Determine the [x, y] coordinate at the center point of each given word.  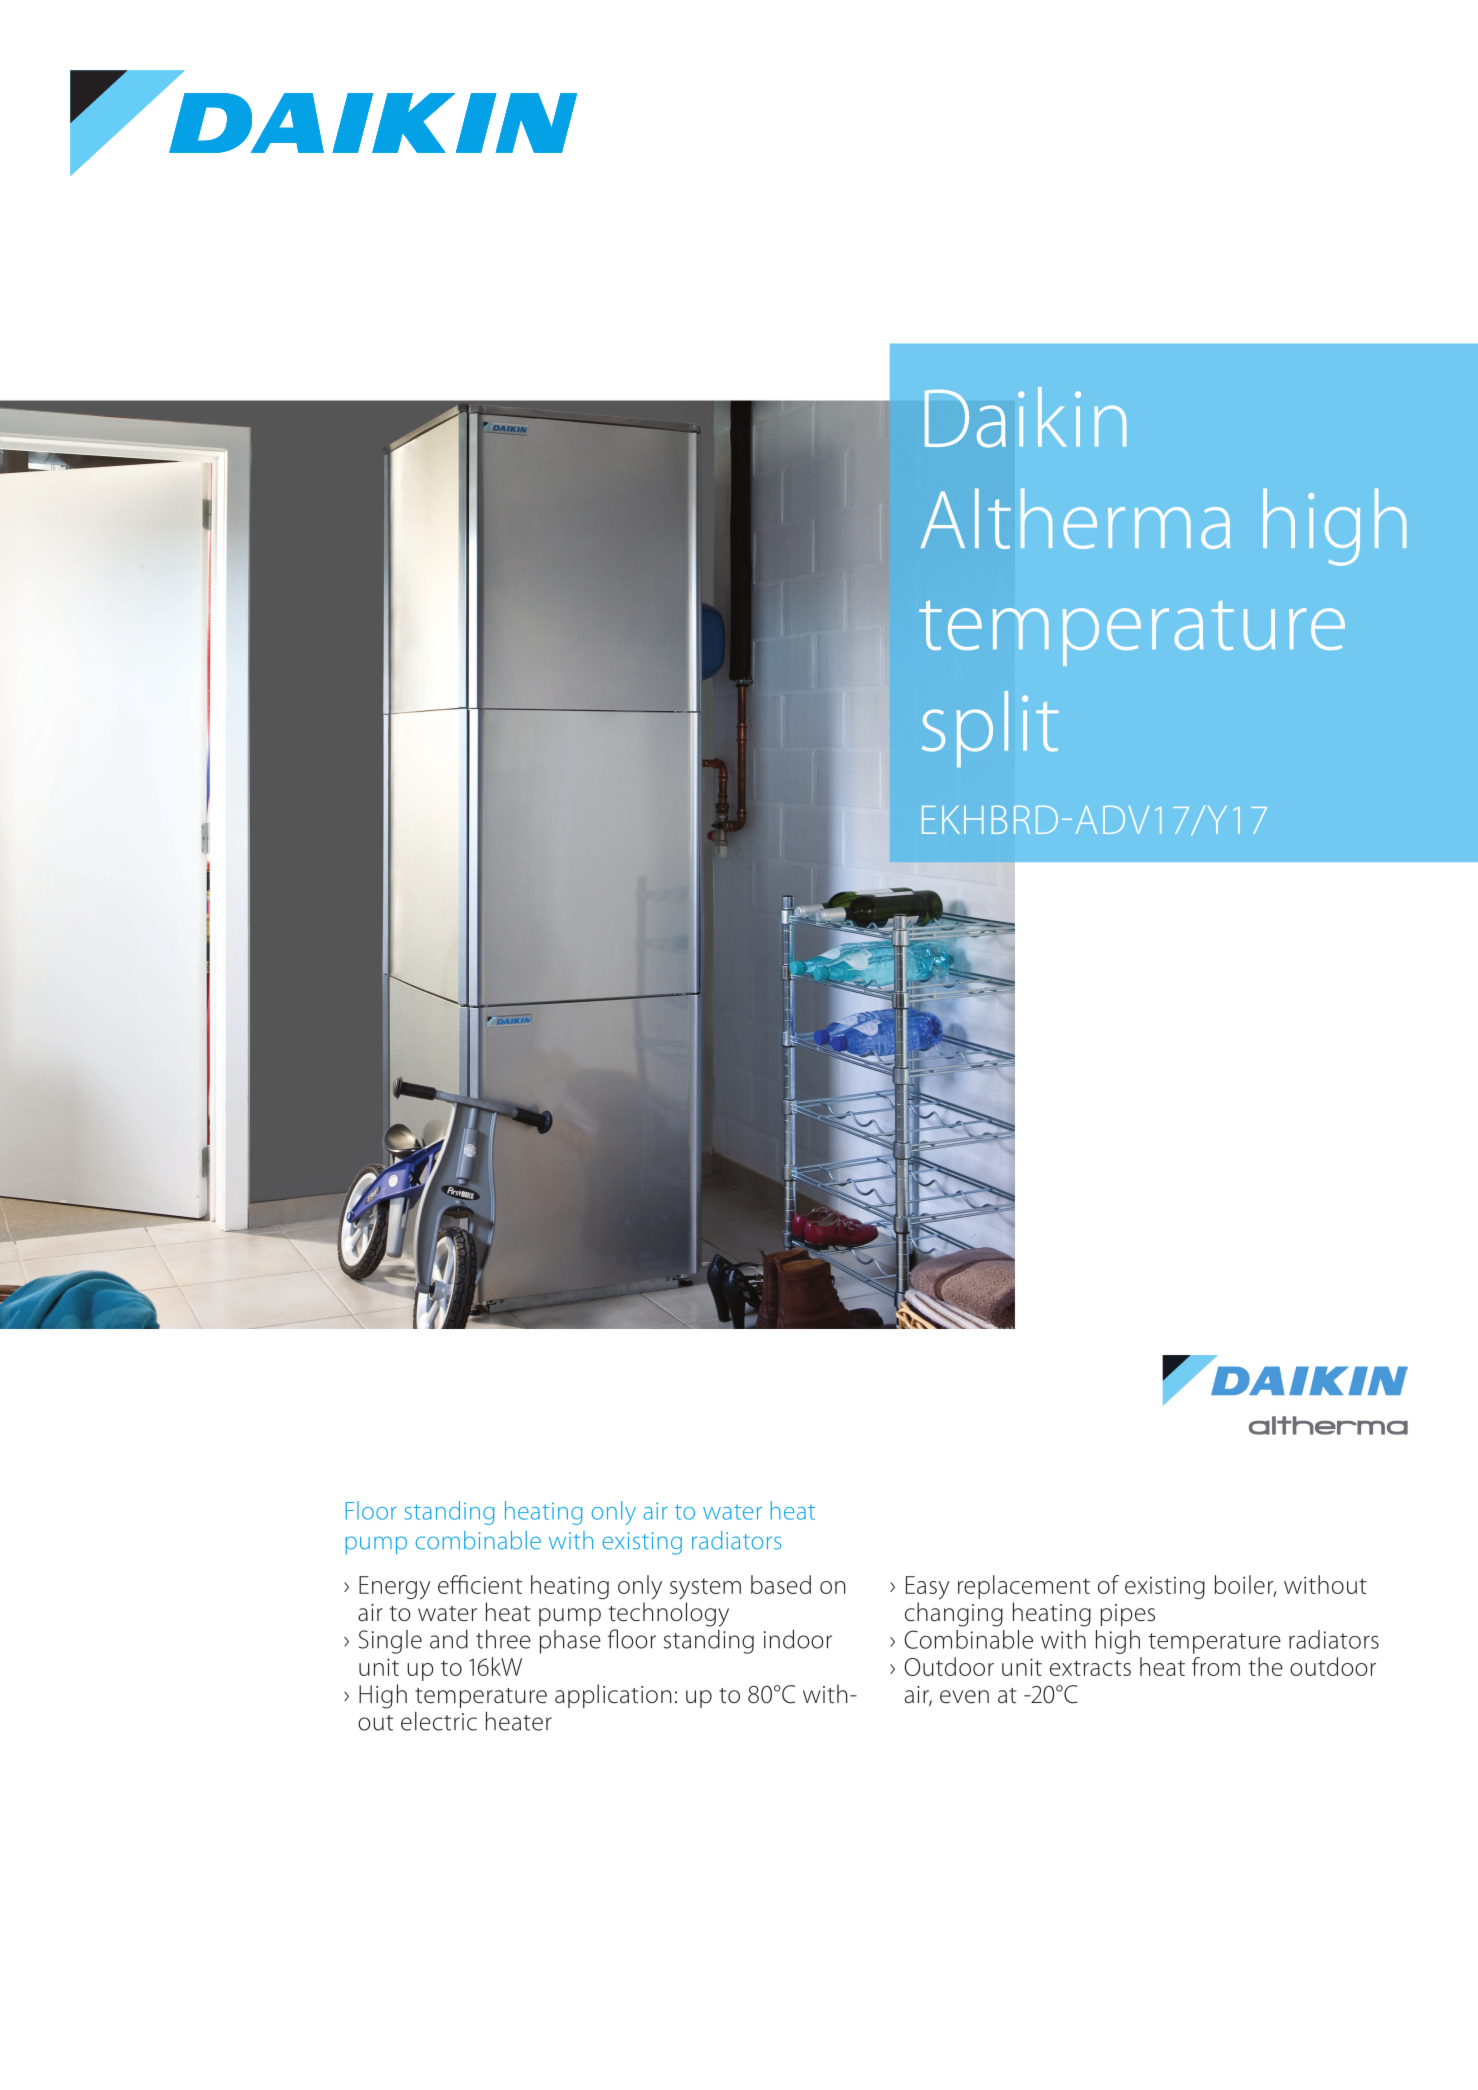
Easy [928, 1588]
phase [570, 1642]
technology [669, 1614]
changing [954, 1614]
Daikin [1025, 417]
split [990, 729]
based [781, 1584]
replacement [1024, 1587]
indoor [798, 1639]
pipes [1128, 1615]
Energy [395, 1588]
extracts [1090, 1668]
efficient [480, 1584]
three [503, 1639]
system [705, 1589]
